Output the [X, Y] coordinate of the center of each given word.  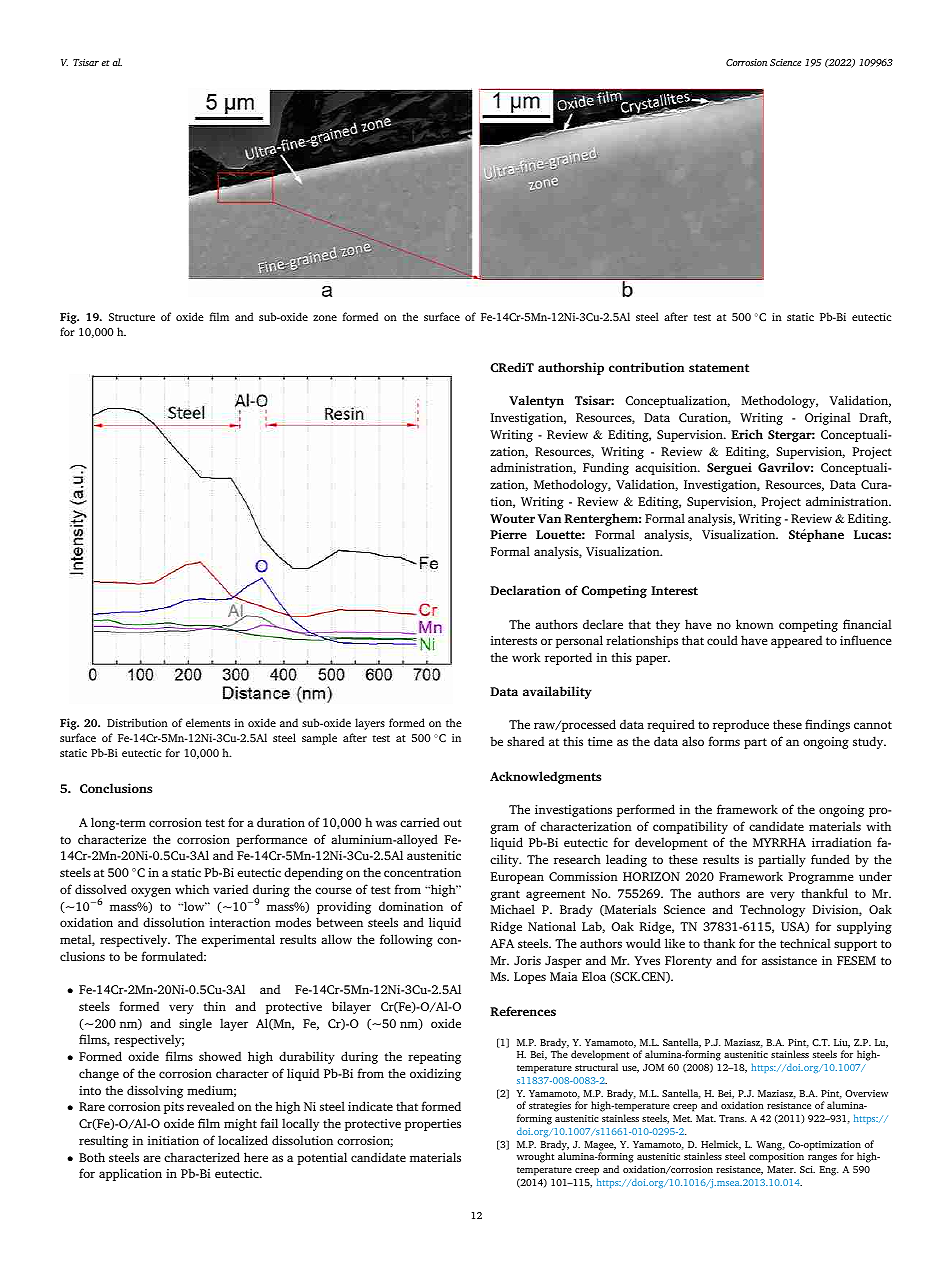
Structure [132, 317]
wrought [535, 1157]
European [517, 878]
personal [579, 641]
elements [208, 722]
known [755, 624]
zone [325, 318]
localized [243, 1140]
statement [719, 368]
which [192, 889]
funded [830, 859]
